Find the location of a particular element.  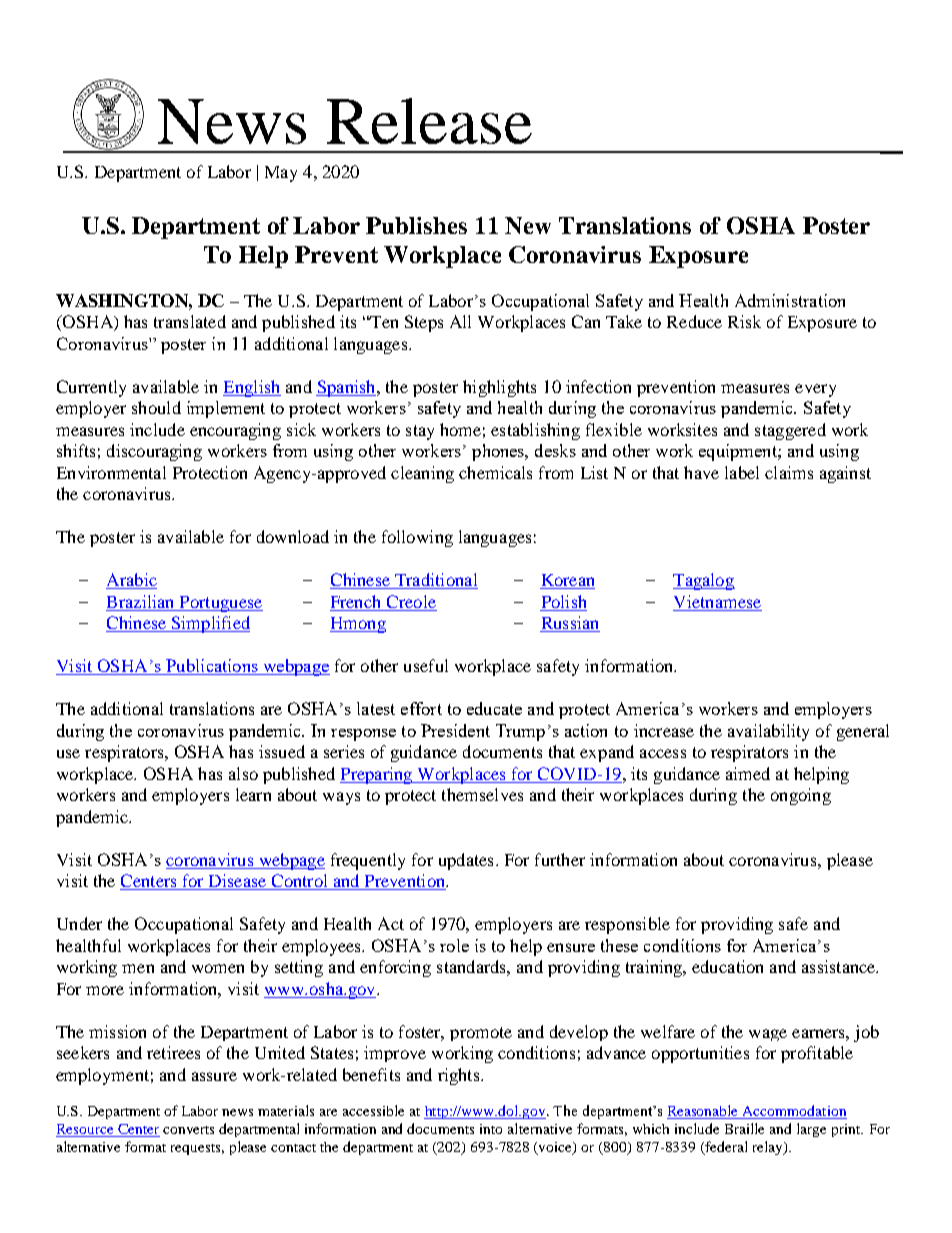

converts is located at coordinates (188, 1130).
